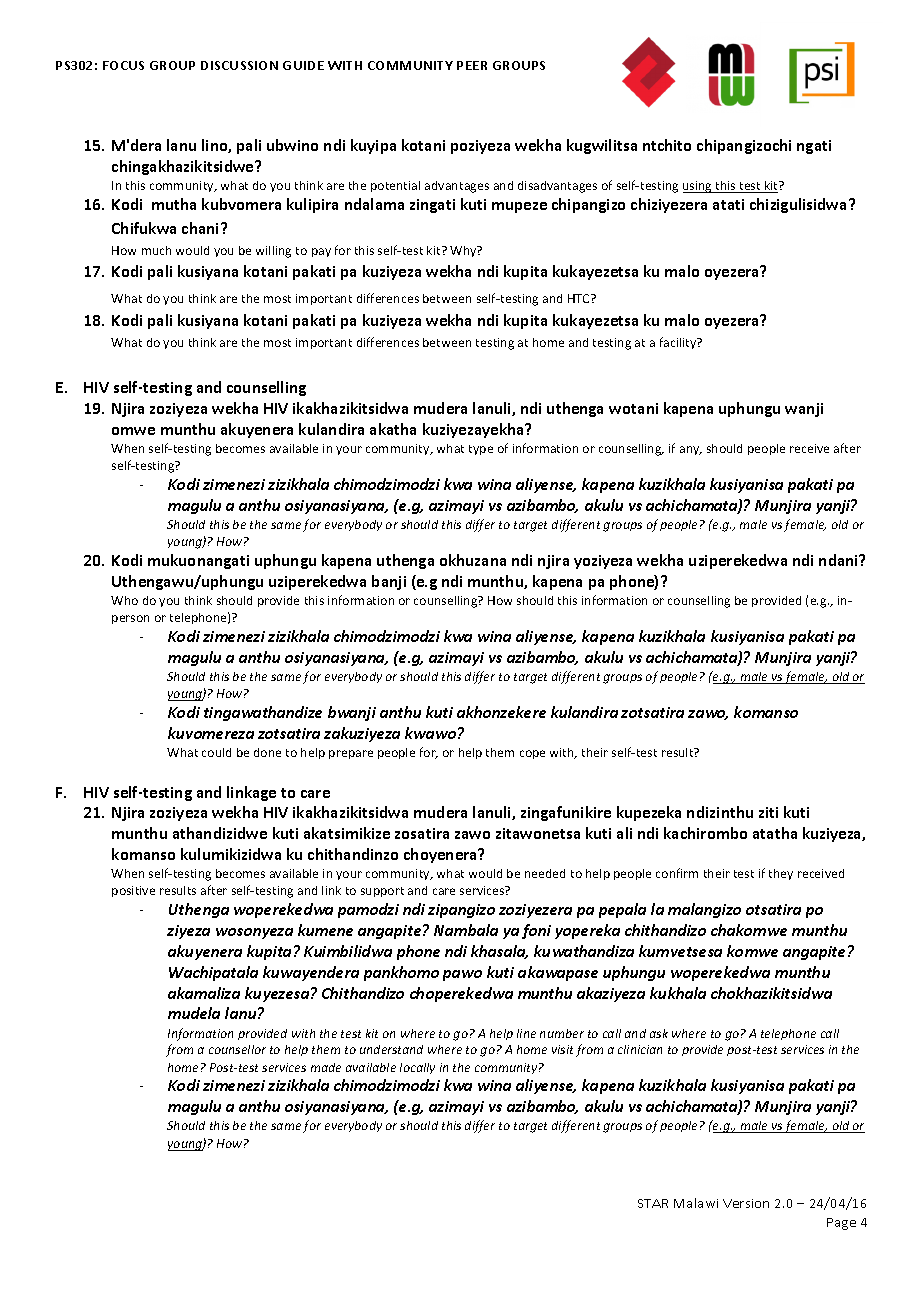 The height and width of the page is (1308, 924). Describe the element at coordinates (677, 873) in the page. I see `confirm` at that location.
